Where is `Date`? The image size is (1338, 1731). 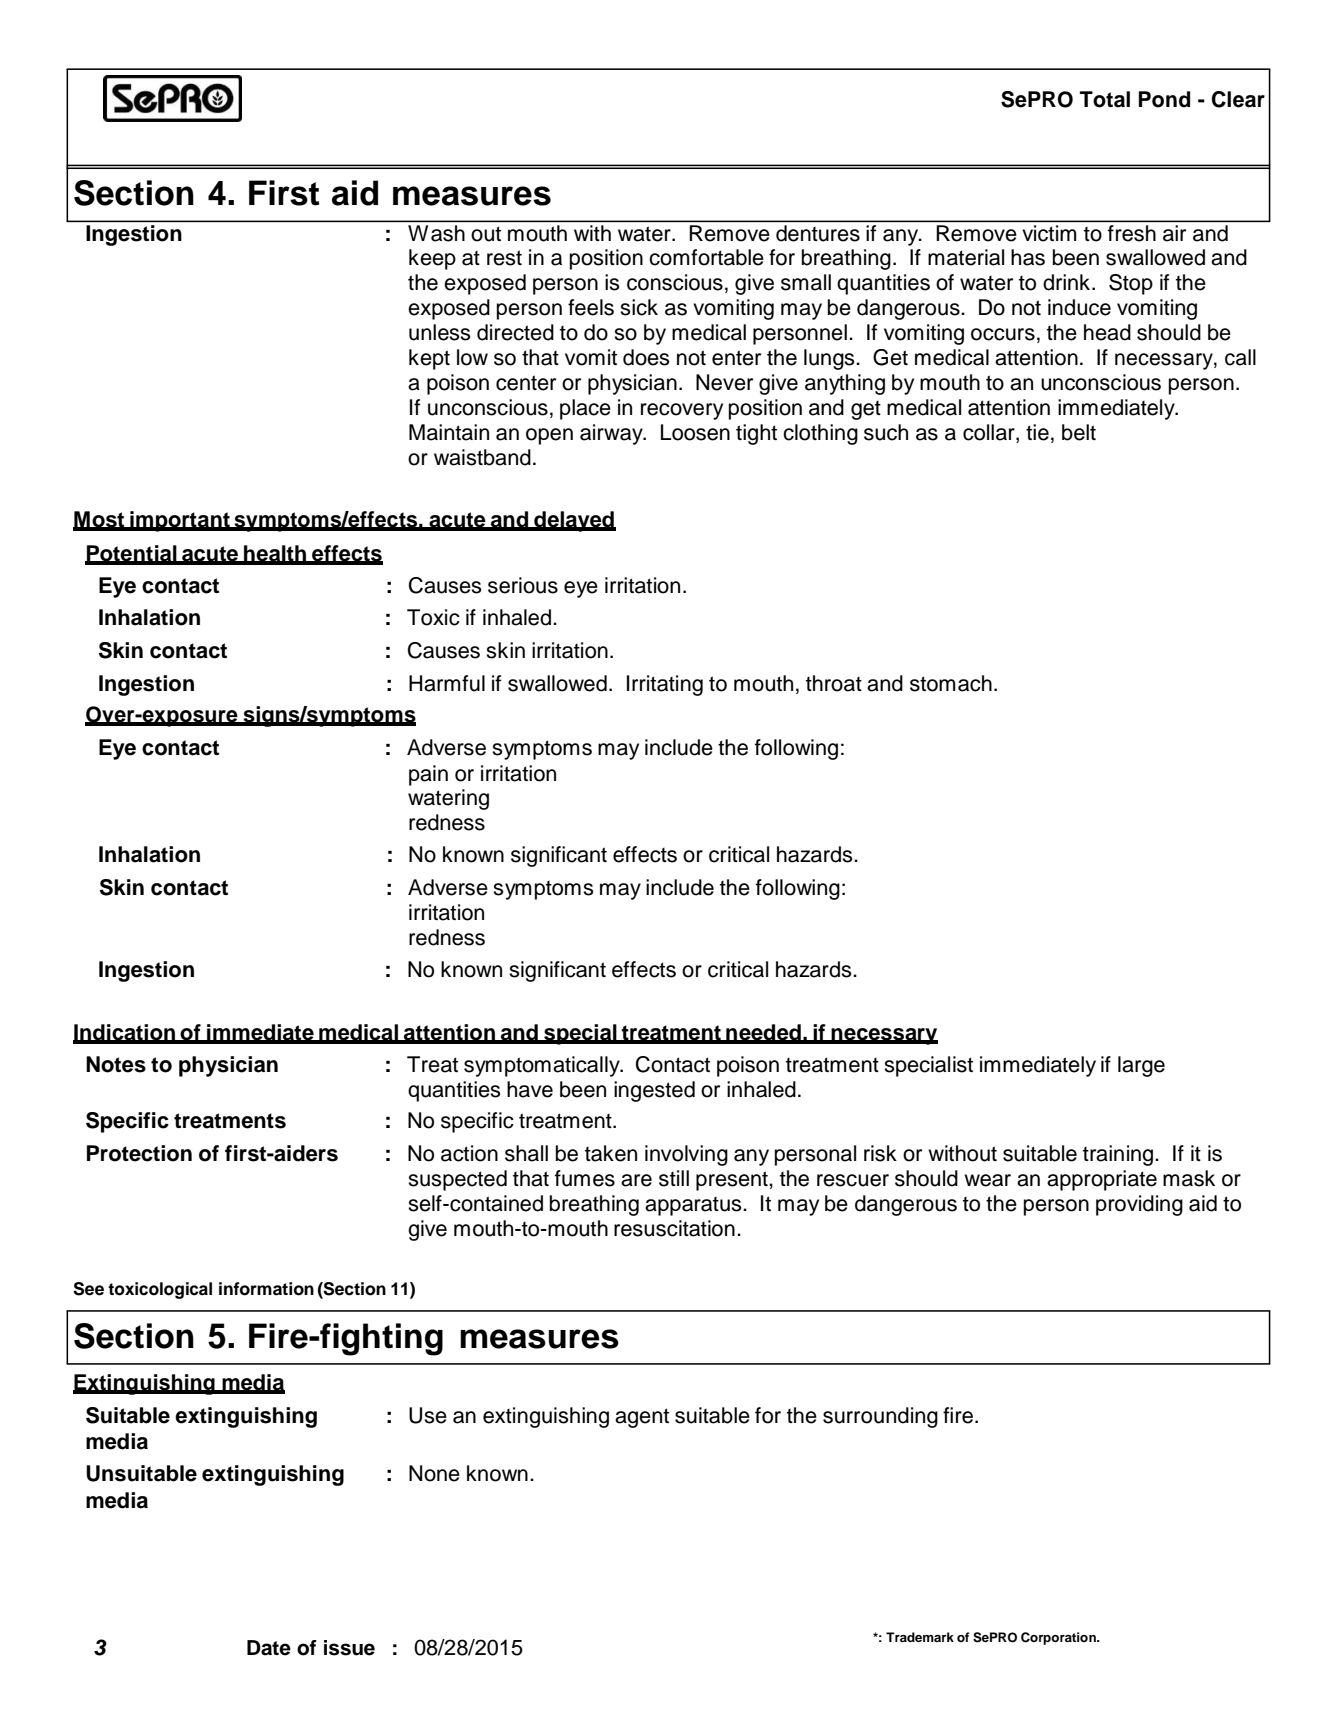
Date is located at coordinates (269, 1648).
